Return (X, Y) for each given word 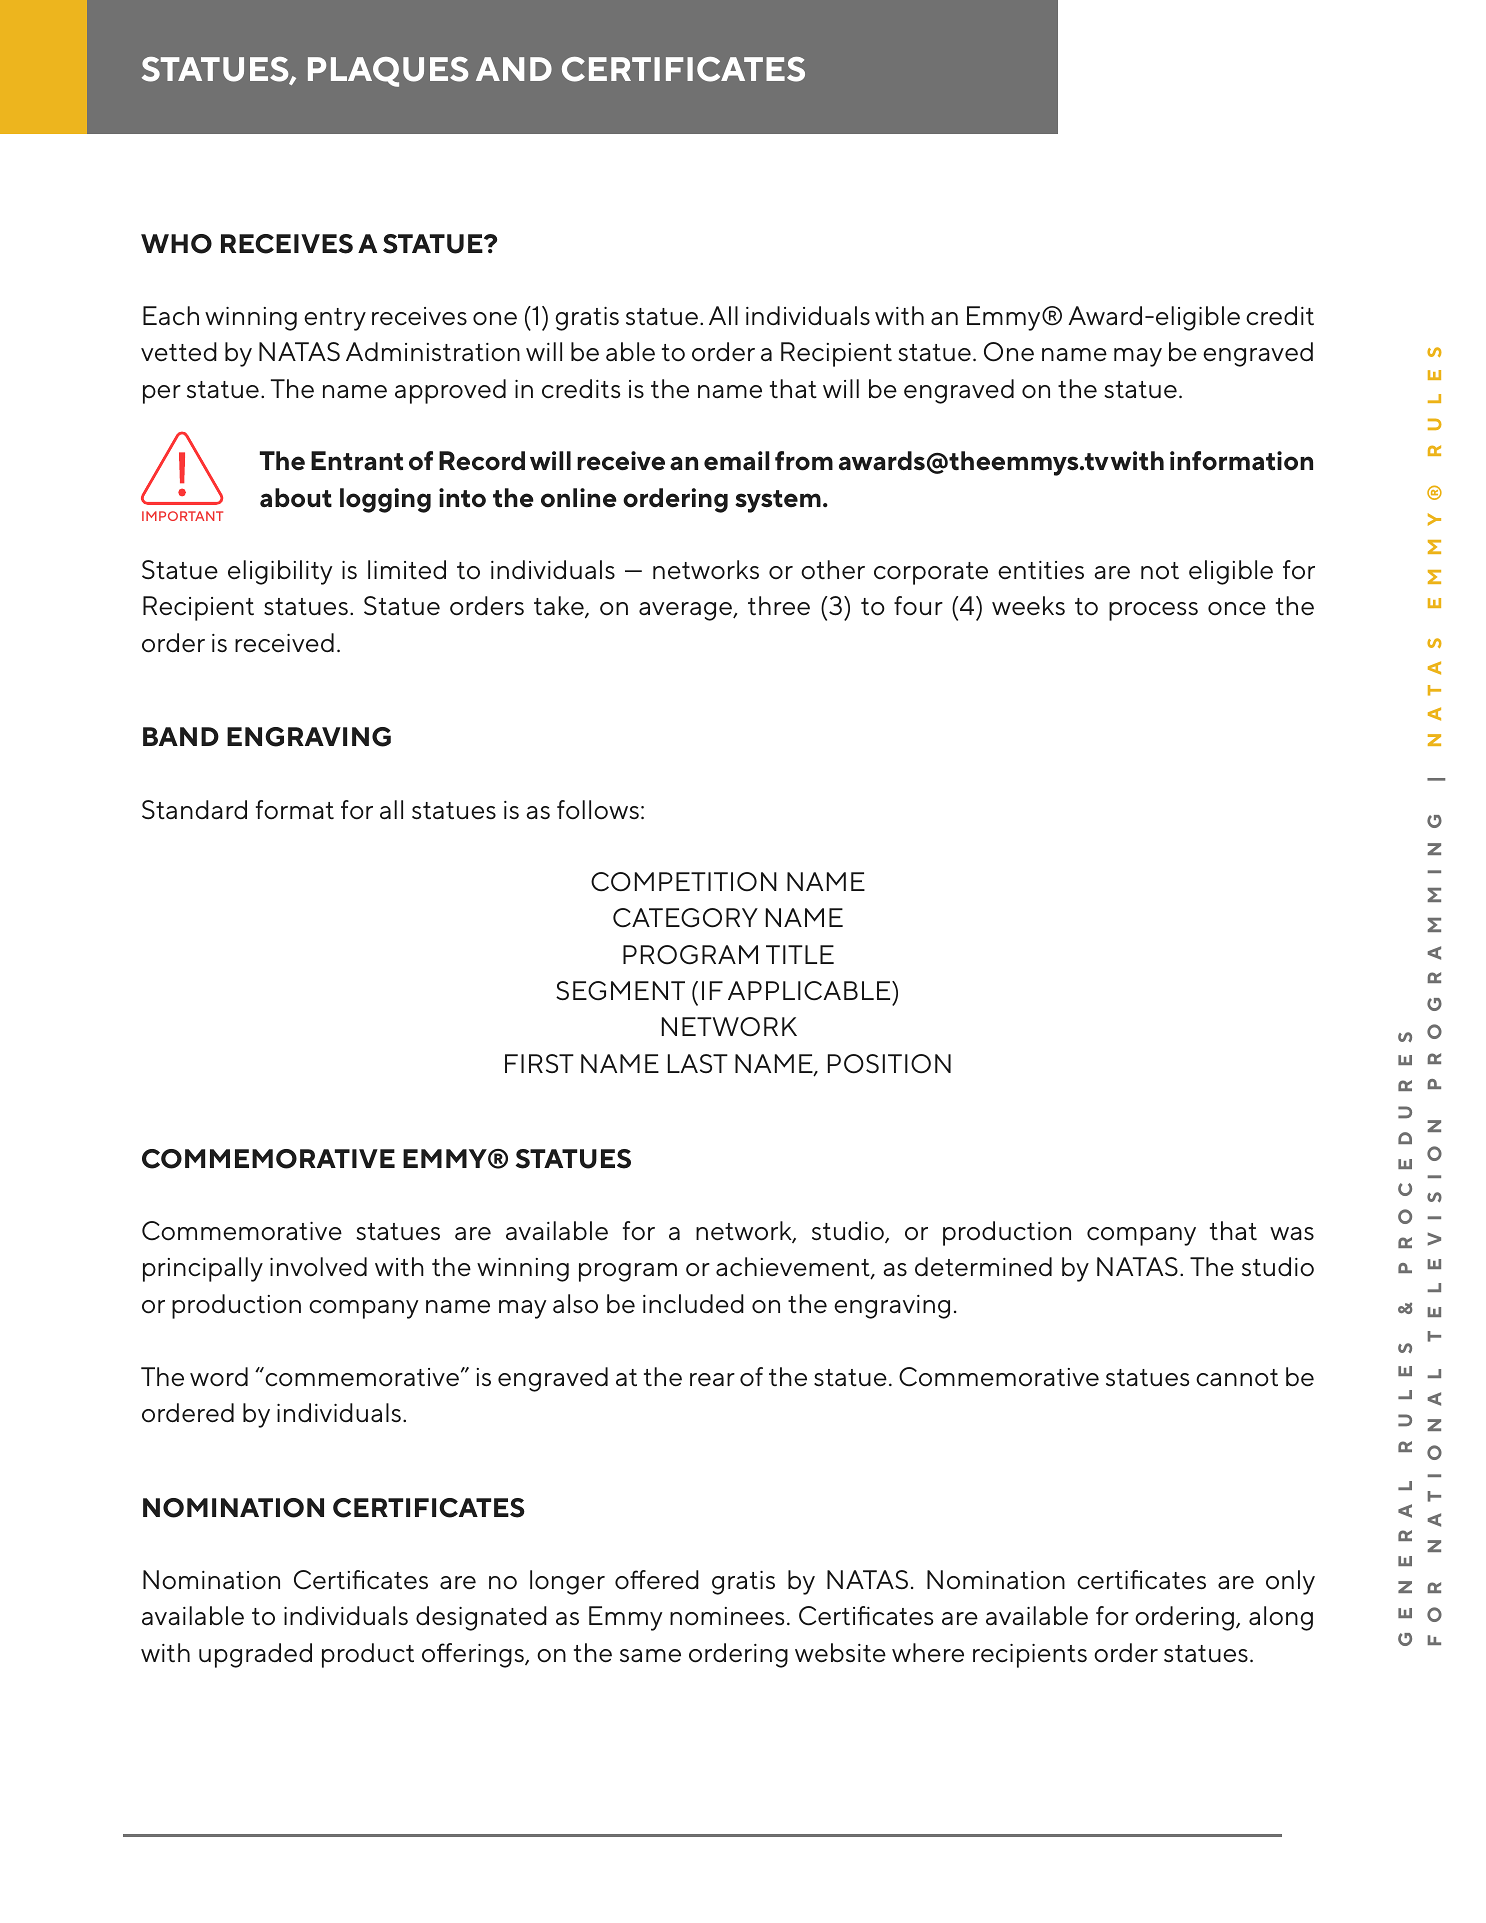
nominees (727, 1616)
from (804, 461)
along (1281, 1618)
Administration (433, 352)
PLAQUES (388, 72)
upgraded (255, 1655)
